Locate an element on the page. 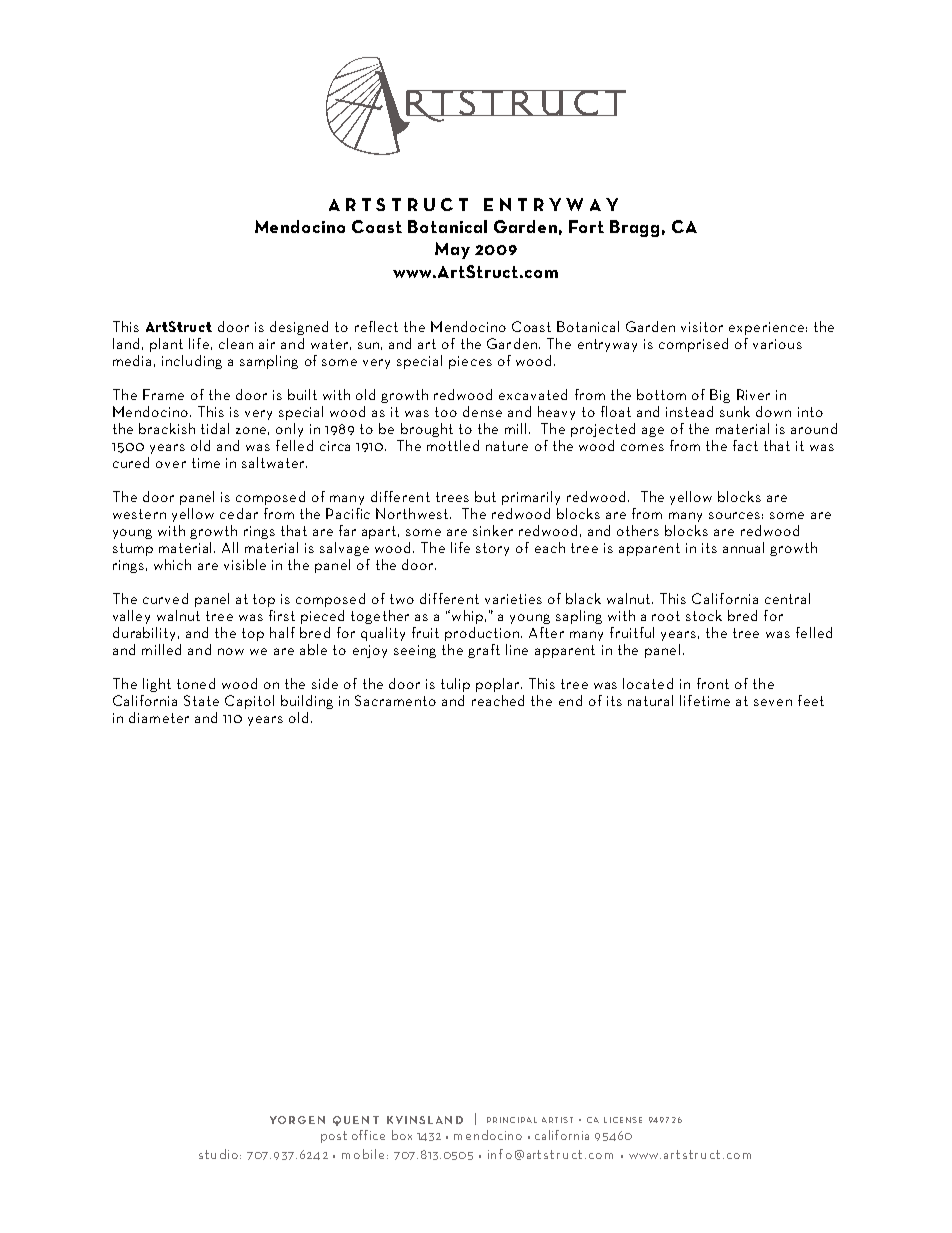 Image resolution: width=952 pixels, height=1233 pixels. diameter is located at coordinates (159, 717).
